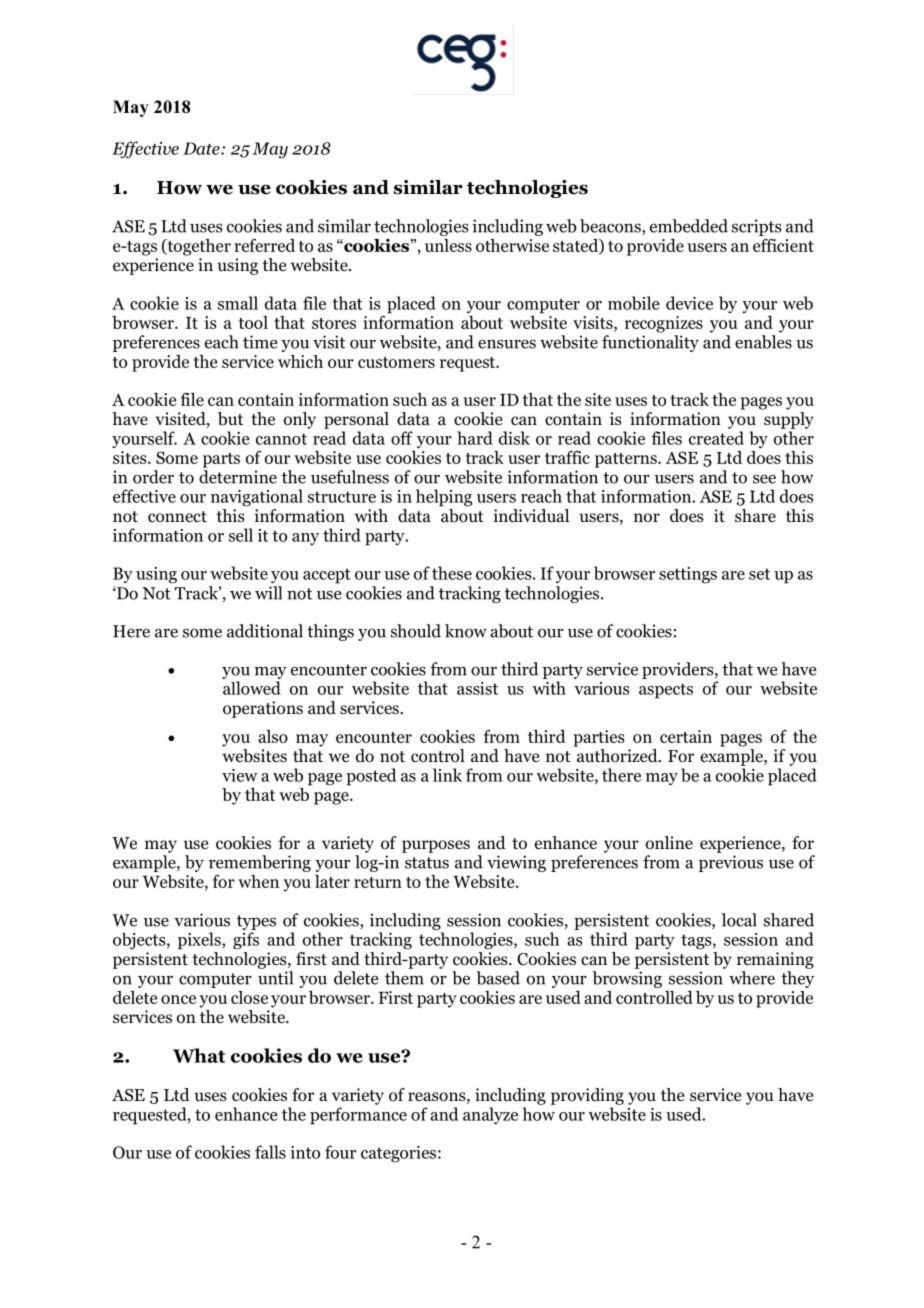 The image size is (924, 1308). Describe the element at coordinates (689, 226) in the screenshot. I see `embedded` at that location.
